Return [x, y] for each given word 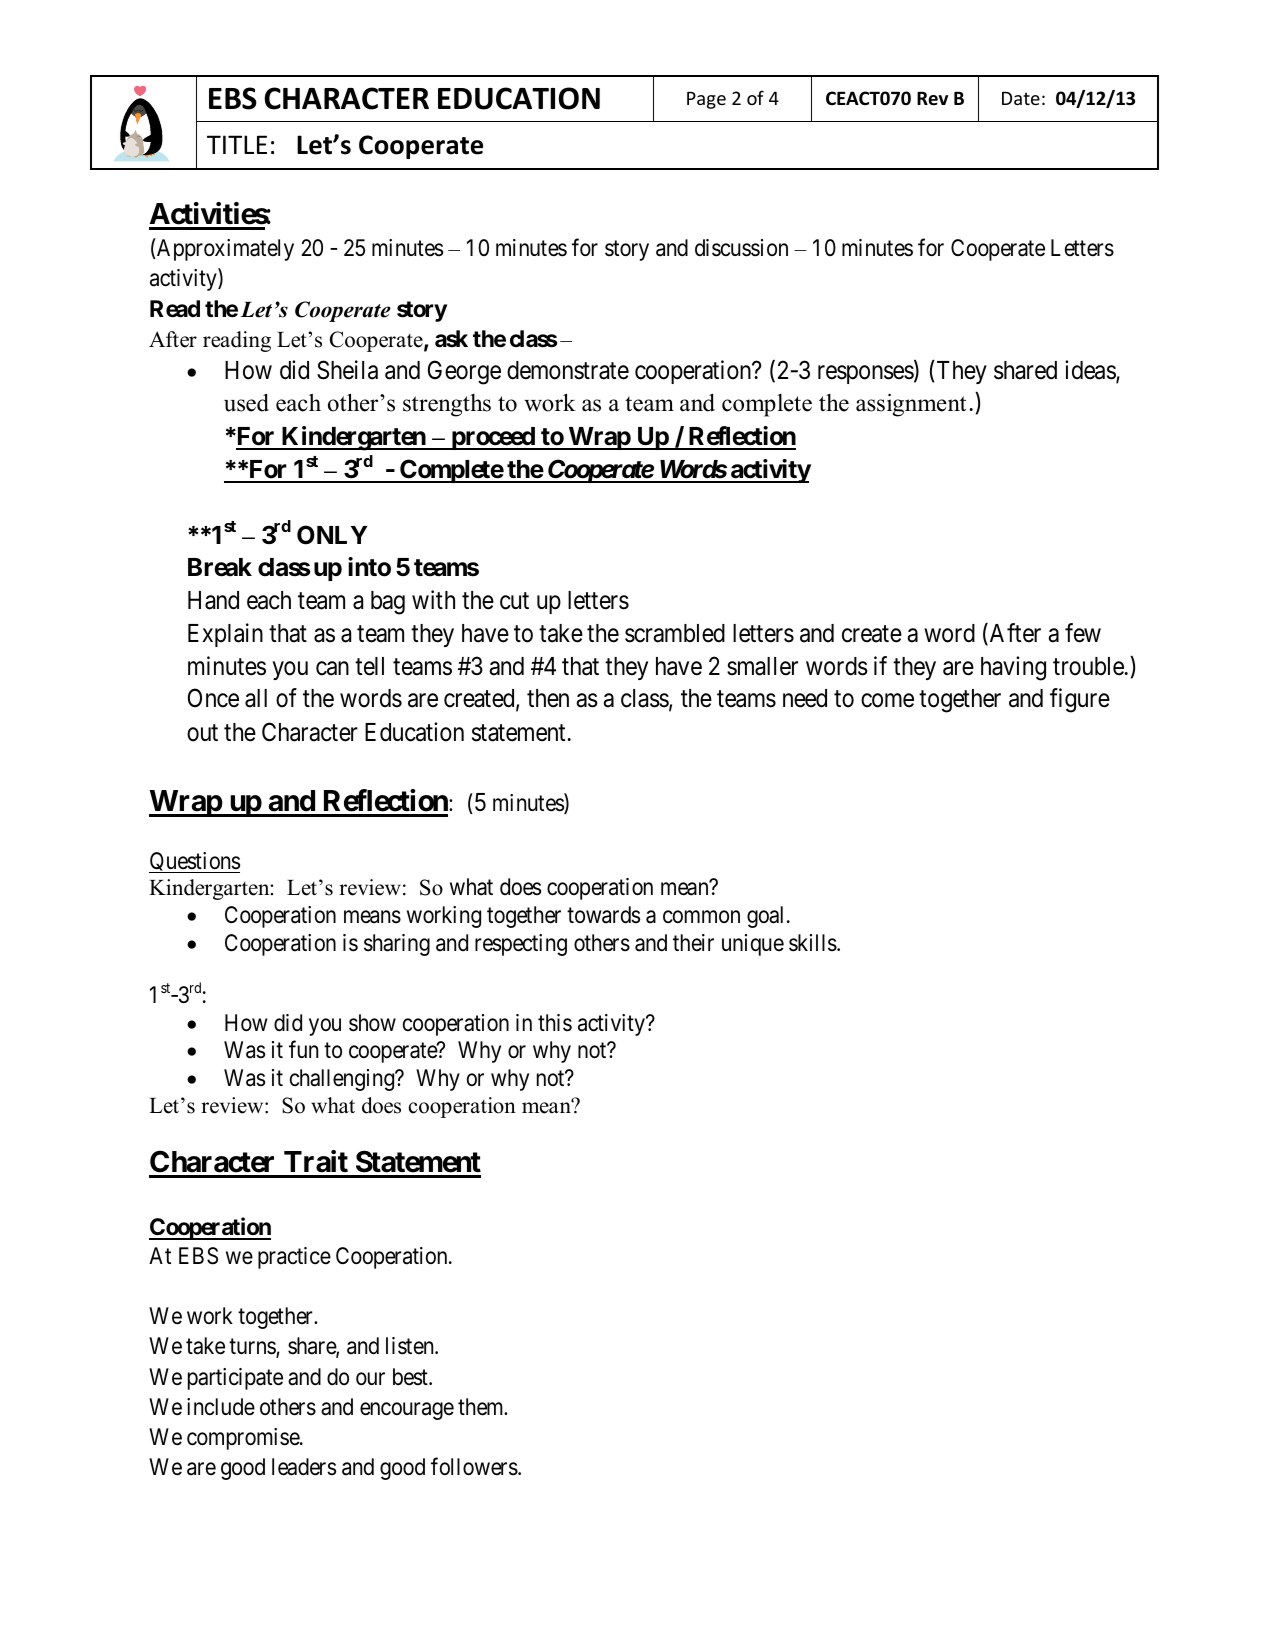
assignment [911, 405]
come [887, 701]
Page [706, 100]
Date [1021, 98]
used [246, 402]
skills [813, 943]
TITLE [237, 144]
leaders [304, 1467]
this [555, 1023]
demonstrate [568, 370]
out [202, 733]
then [548, 698]
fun [303, 1049]
